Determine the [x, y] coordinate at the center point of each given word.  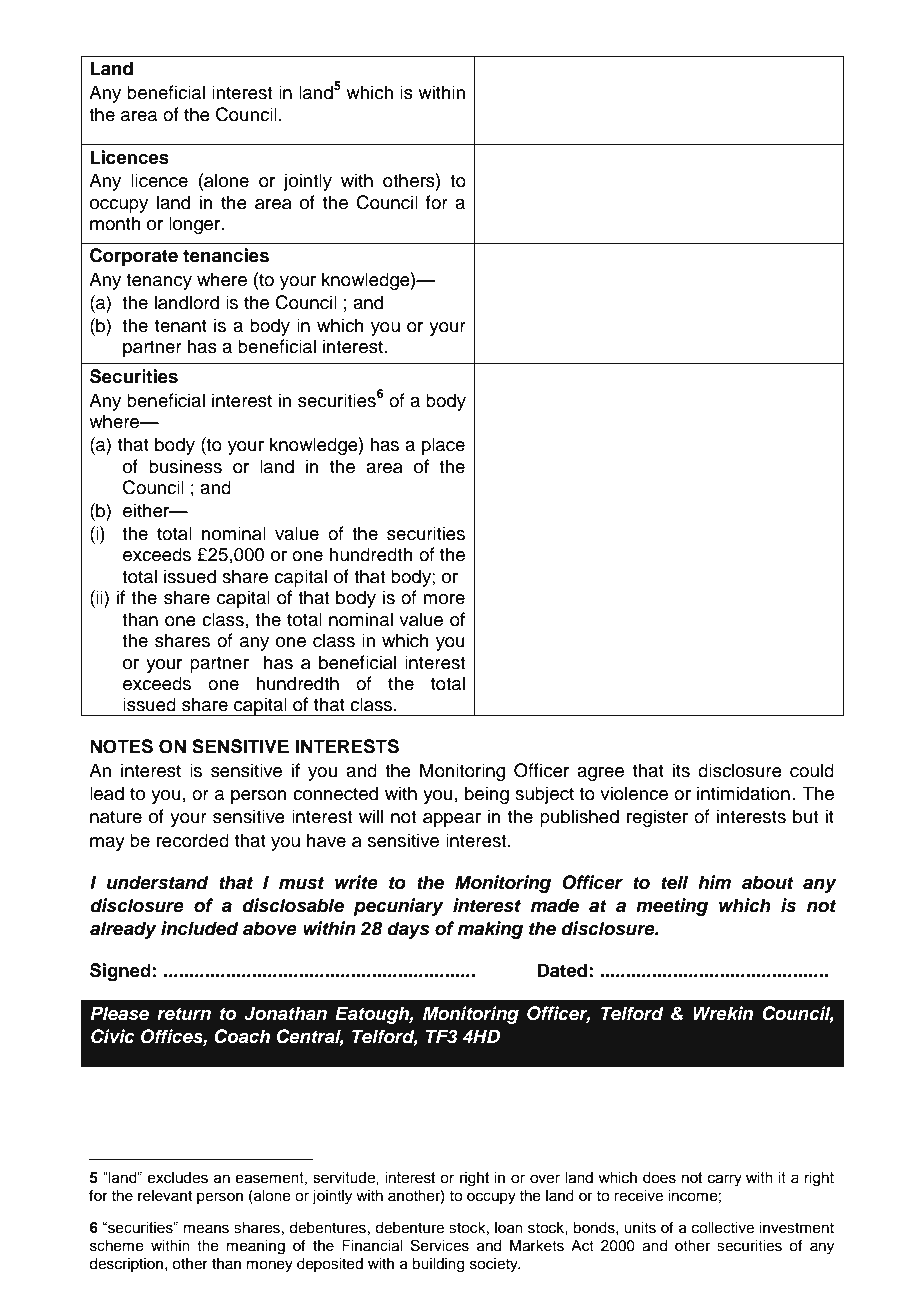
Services [440, 1245]
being [487, 795]
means [206, 1229]
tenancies [226, 255]
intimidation [743, 793]
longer [196, 225]
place [443, 446]
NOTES [121, 746]
